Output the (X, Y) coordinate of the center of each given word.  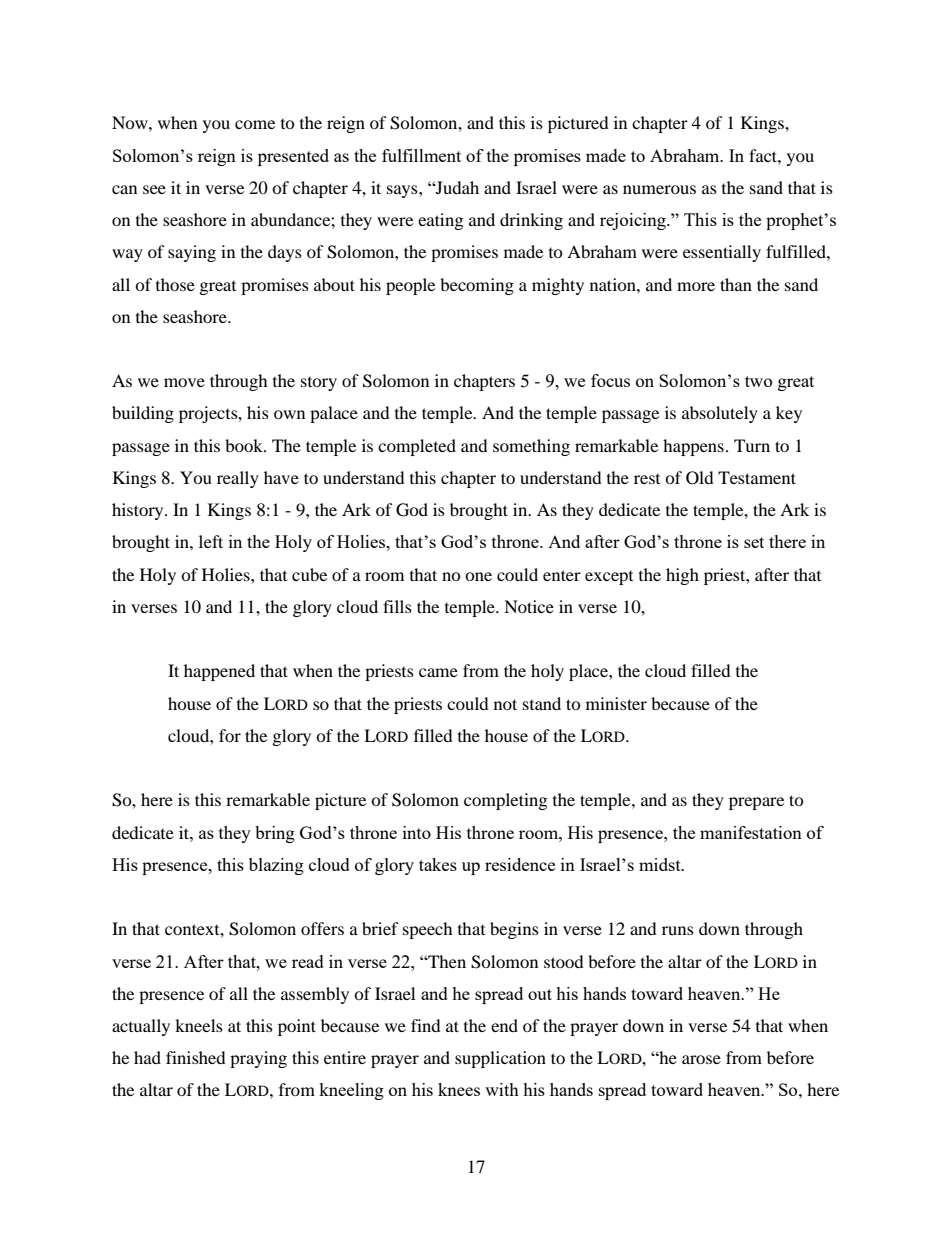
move (184, 382)
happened (219, 672)
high (682, 576)
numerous (659, 189)
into (417, 832)
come (255, 124)
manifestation (751, 832)
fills (397, 606)
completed (417, 447)
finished (196, 1057)
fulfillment (421, 155)
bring (275, 834)
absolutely (720, 414)
